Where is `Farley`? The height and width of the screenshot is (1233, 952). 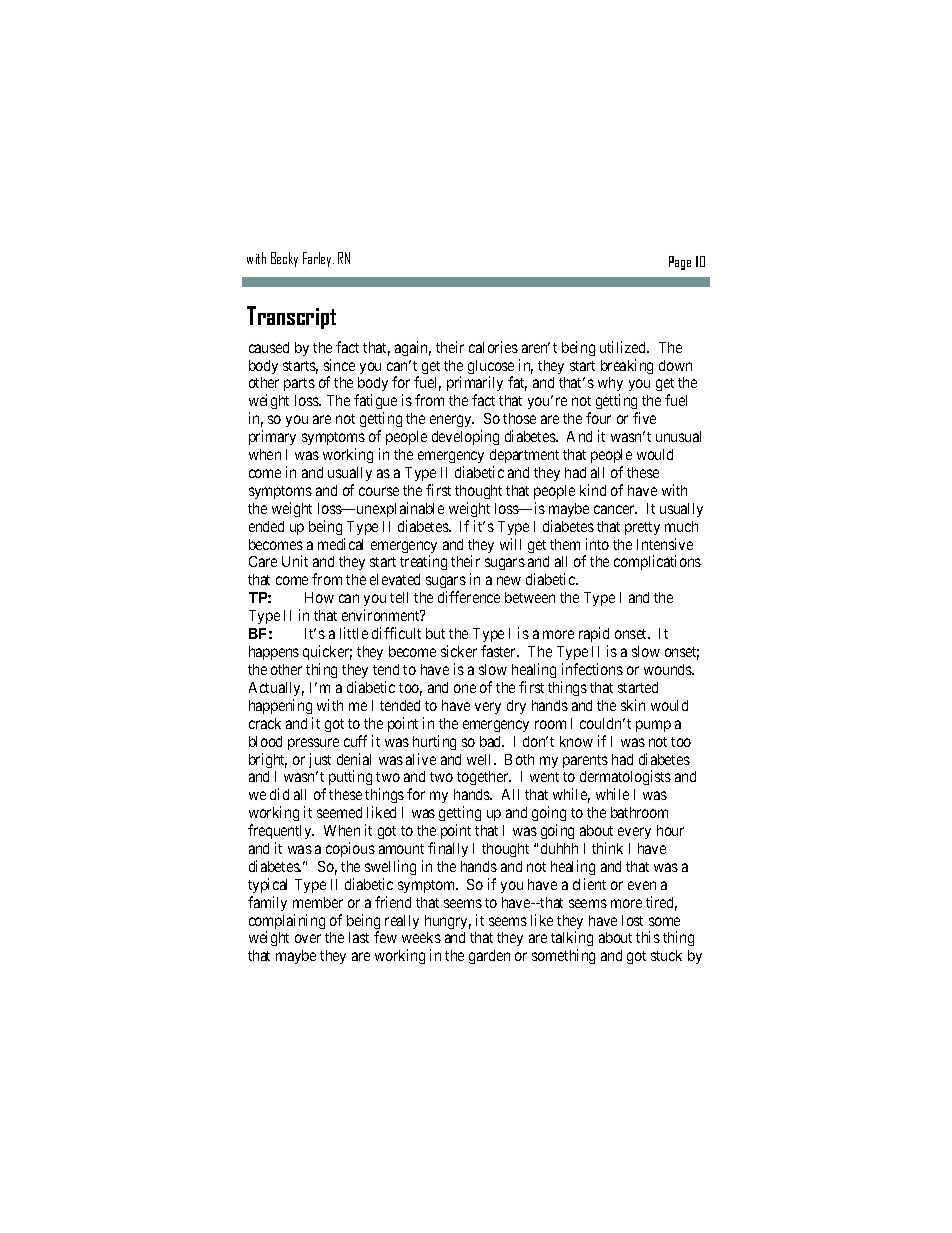
Farley is located at coordinates (318, 259).
